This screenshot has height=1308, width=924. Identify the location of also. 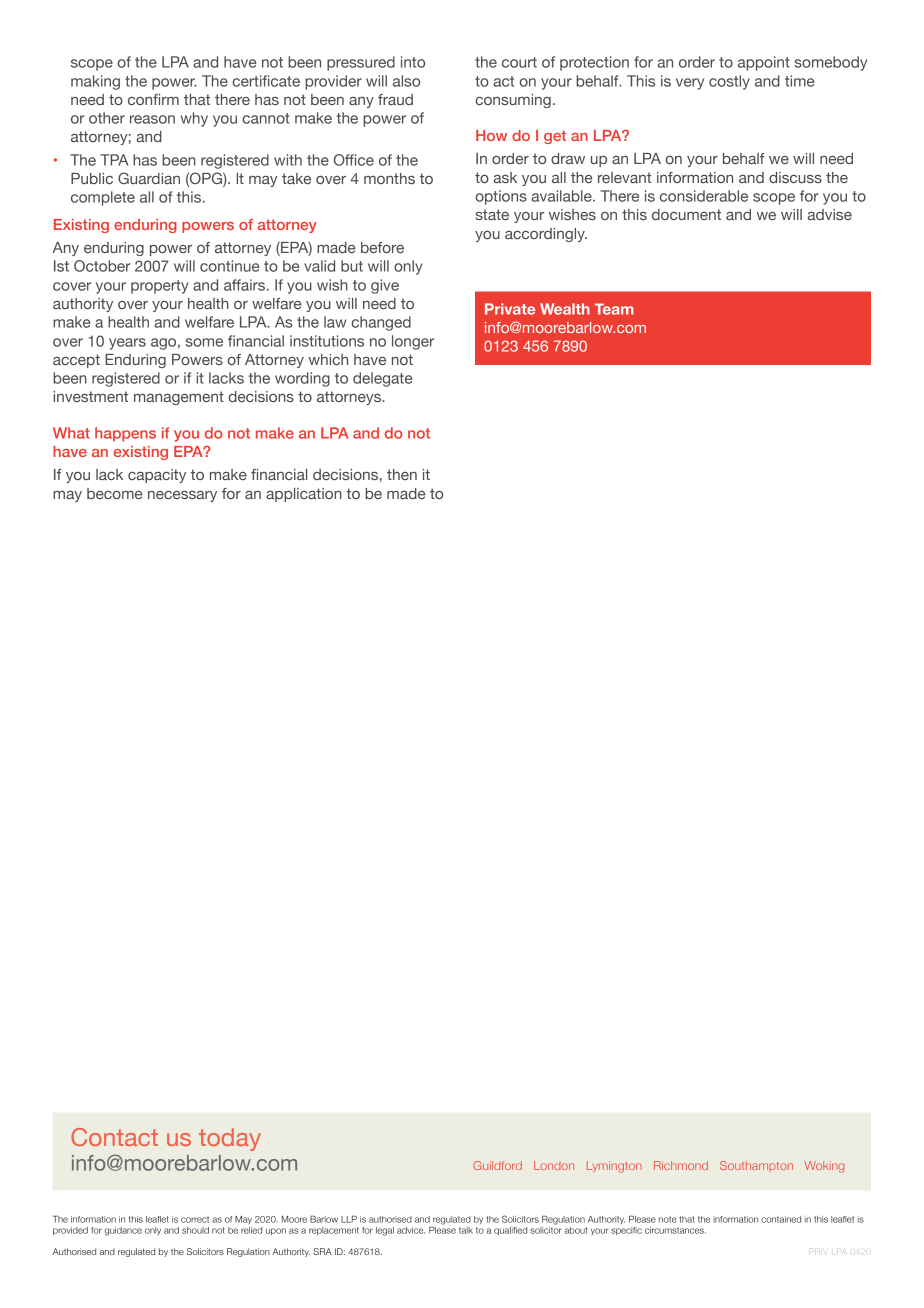
(406, 81).
